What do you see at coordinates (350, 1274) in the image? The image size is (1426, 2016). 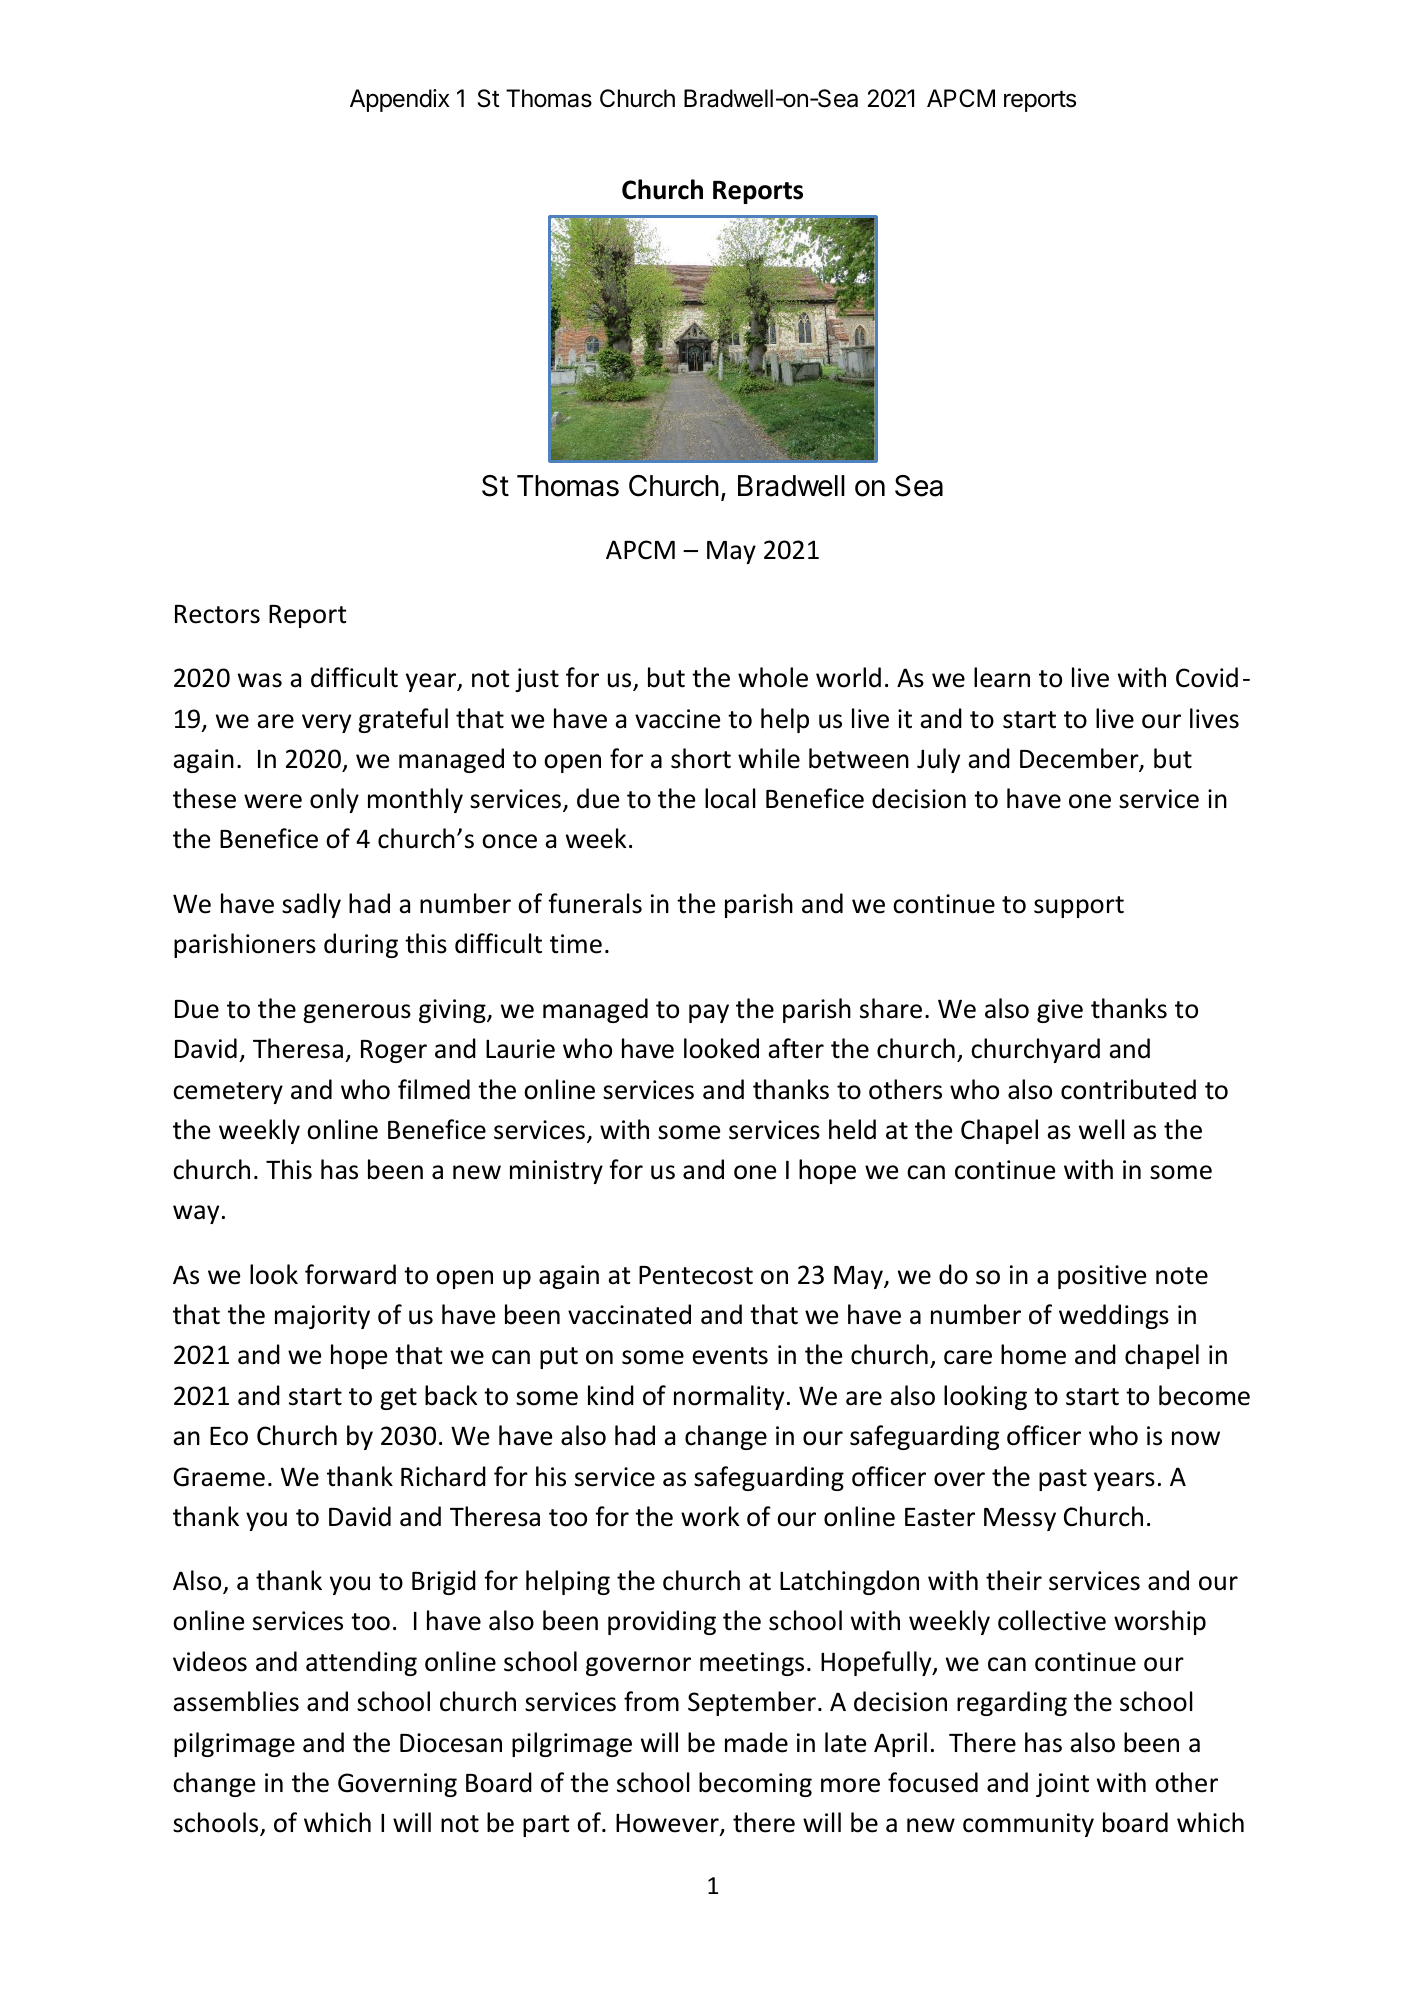 I see `forward` at bounding box center [350, 1274].
